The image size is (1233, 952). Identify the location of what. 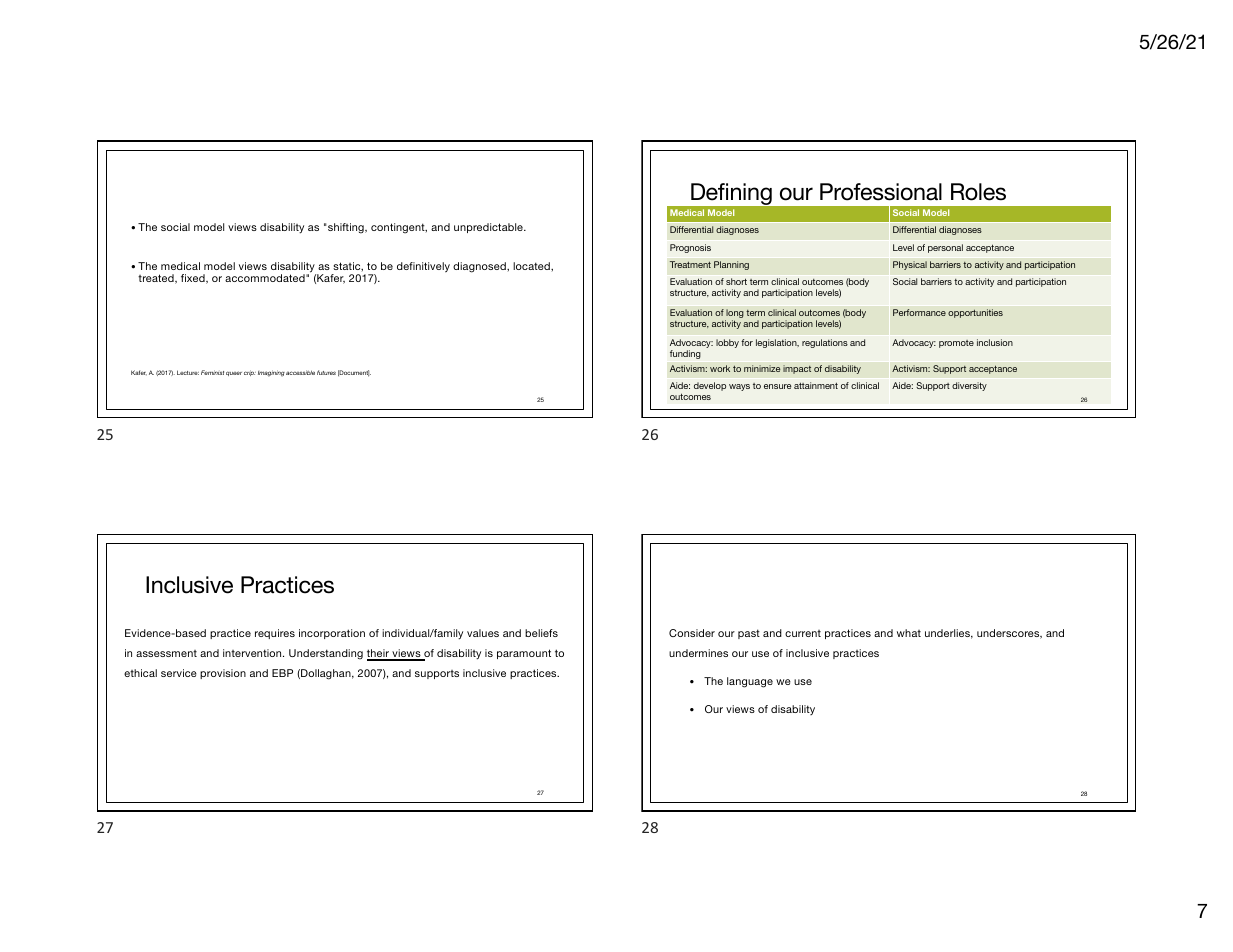
(909, 633).
